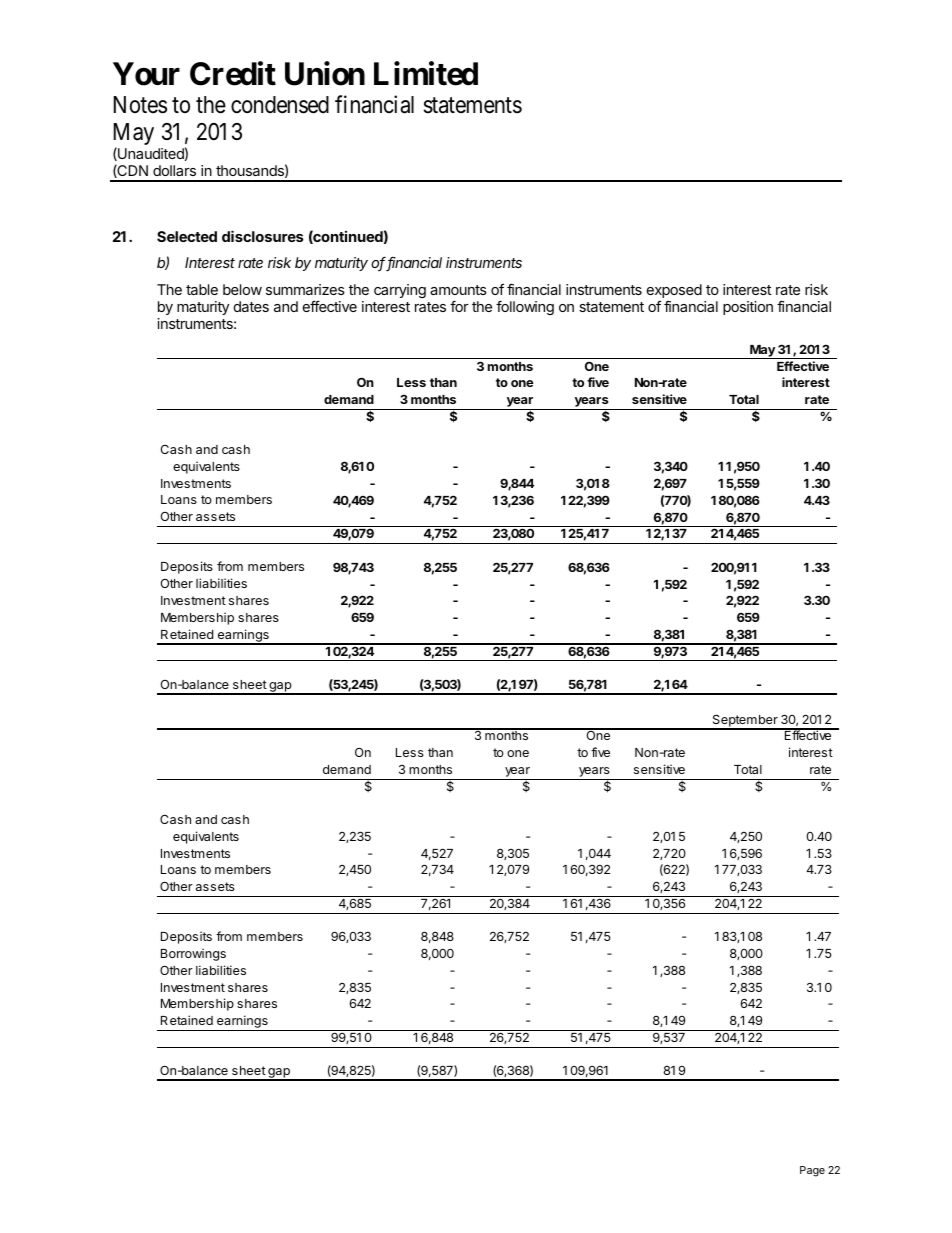  Describe the element at coordinates (748, 308) in the page. I see `position` at that location.
